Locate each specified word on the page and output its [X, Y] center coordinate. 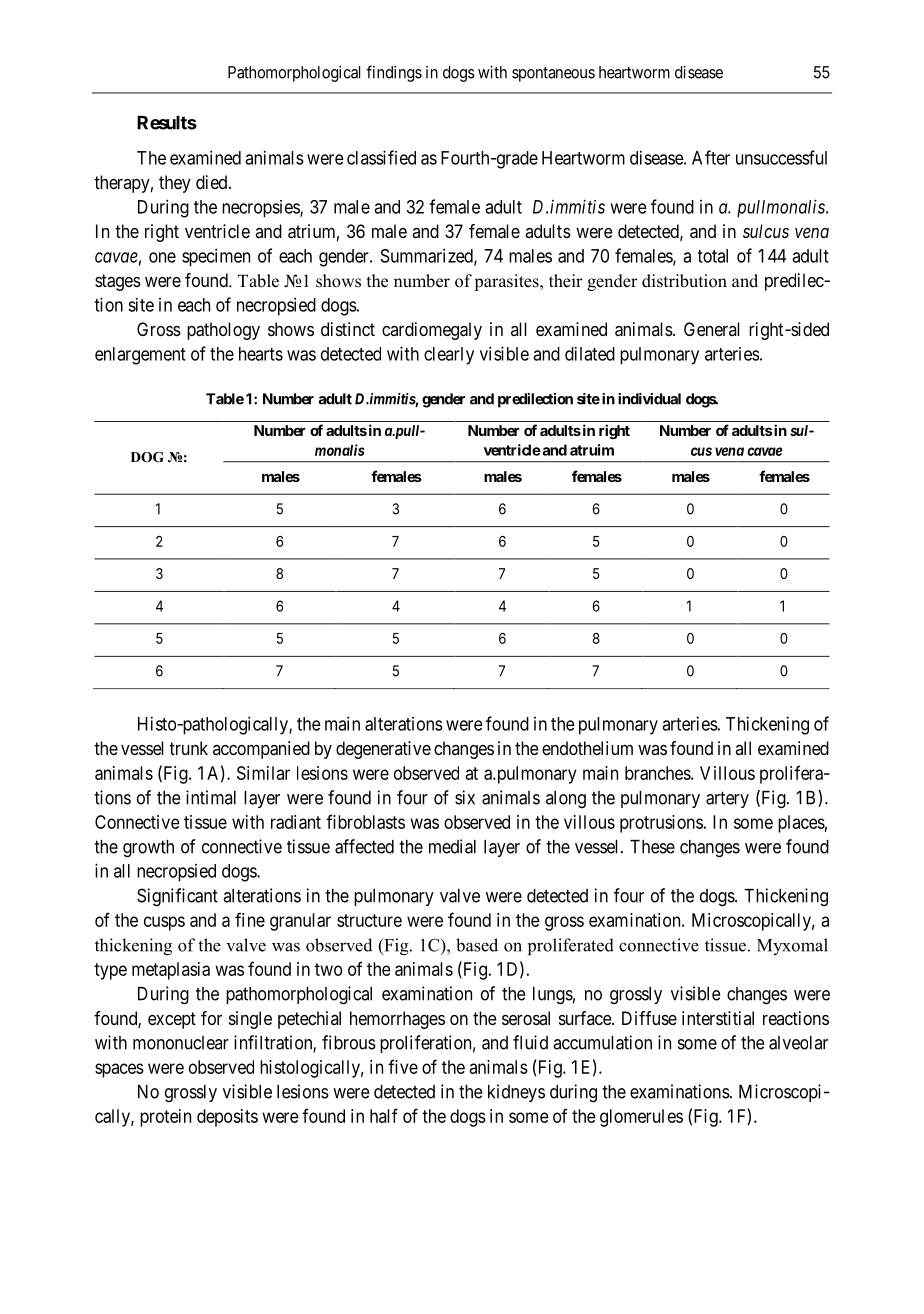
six [465, 797]
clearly [449, 356]
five [403, 1066]
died [213, 182]
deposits [227, 1118]
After [711, 157]
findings [394, 73]
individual [649, 399]
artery [727, 799]
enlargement [140, 356]
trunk [188, 748]
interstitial [718, 1018]
